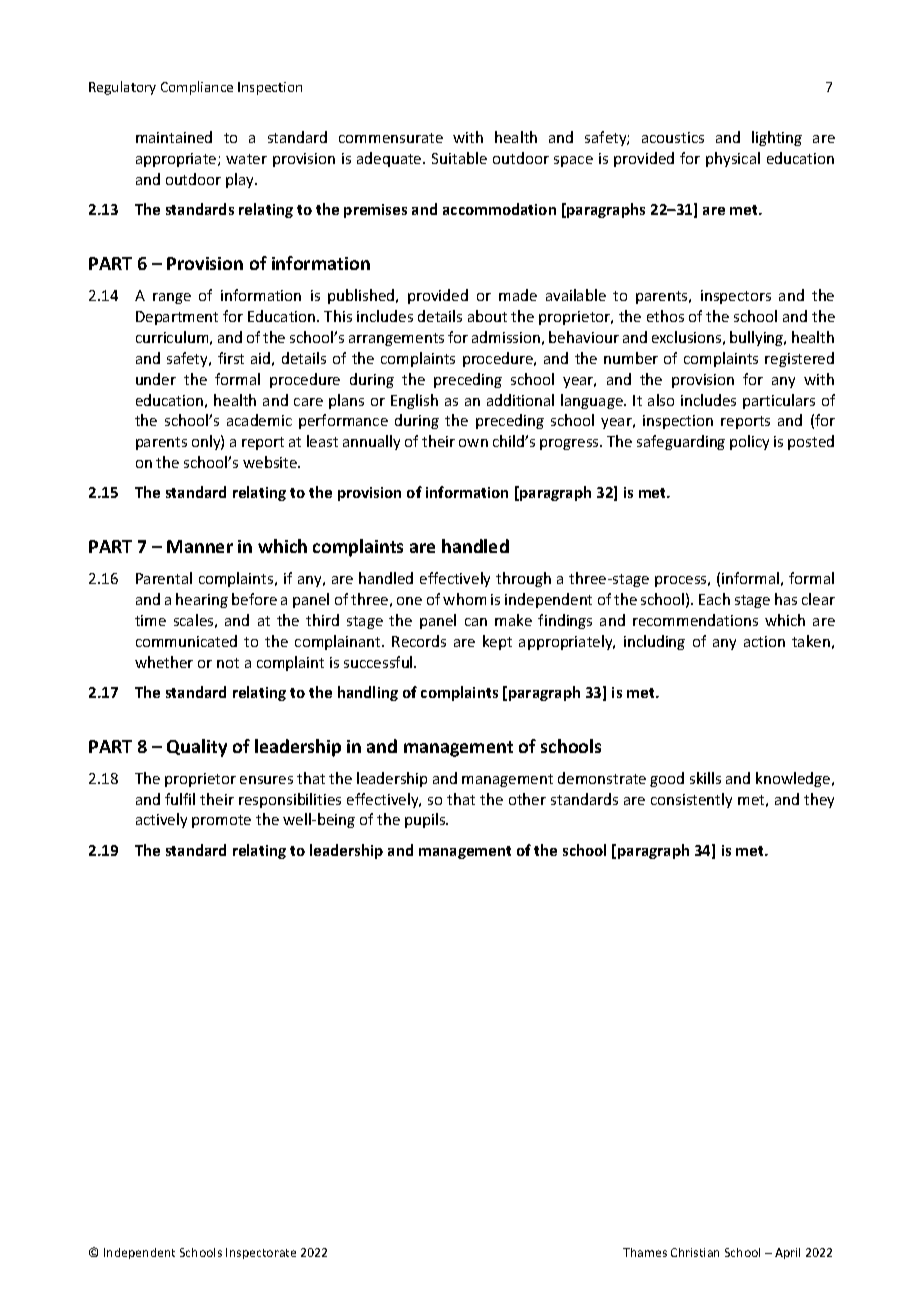 Image resolution: width=924 pixels, height=1308 pixels. Describe the element at coordinates (459, 158) in the image. I see `Suitable` at that location.
